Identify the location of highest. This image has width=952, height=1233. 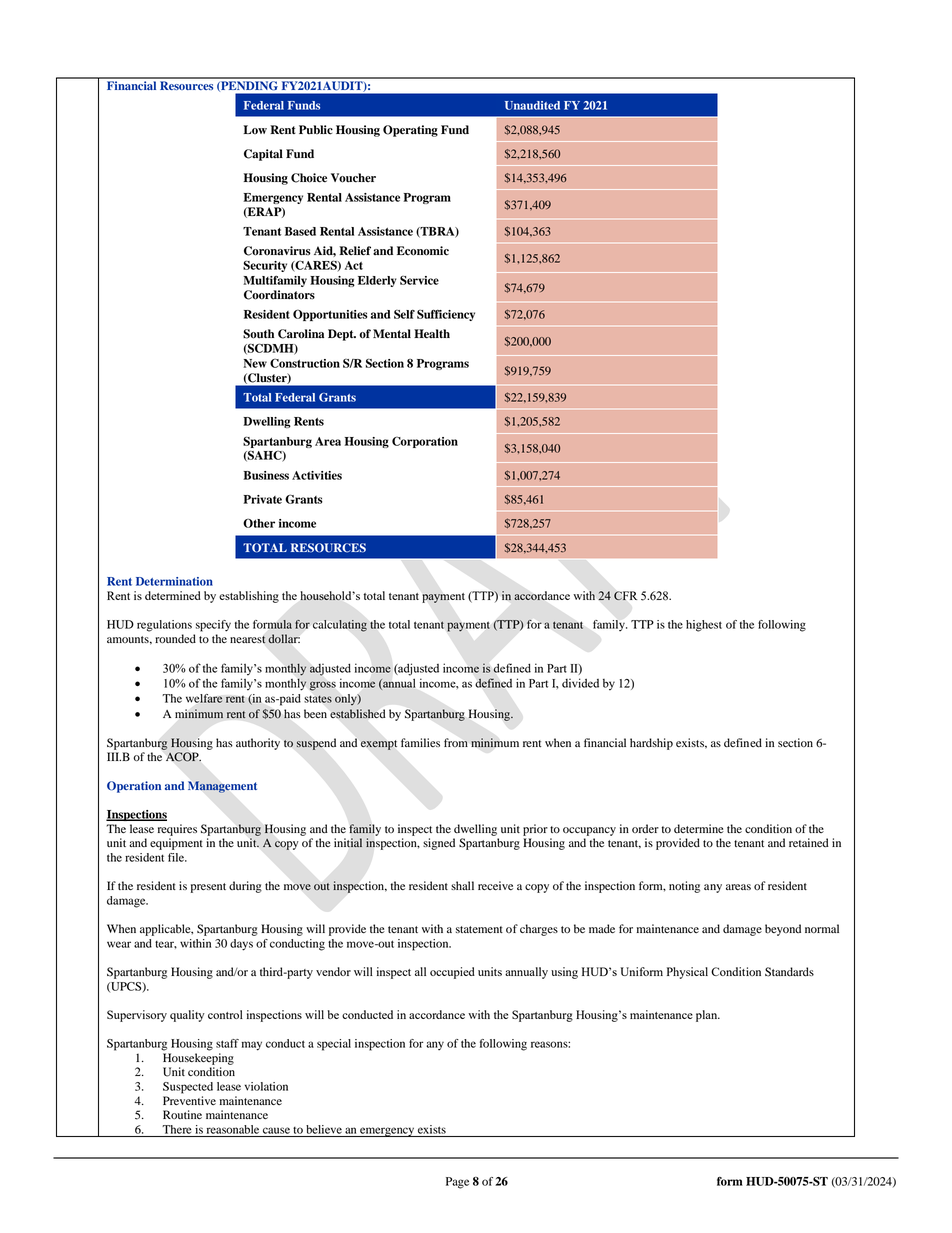
(704, 626).
